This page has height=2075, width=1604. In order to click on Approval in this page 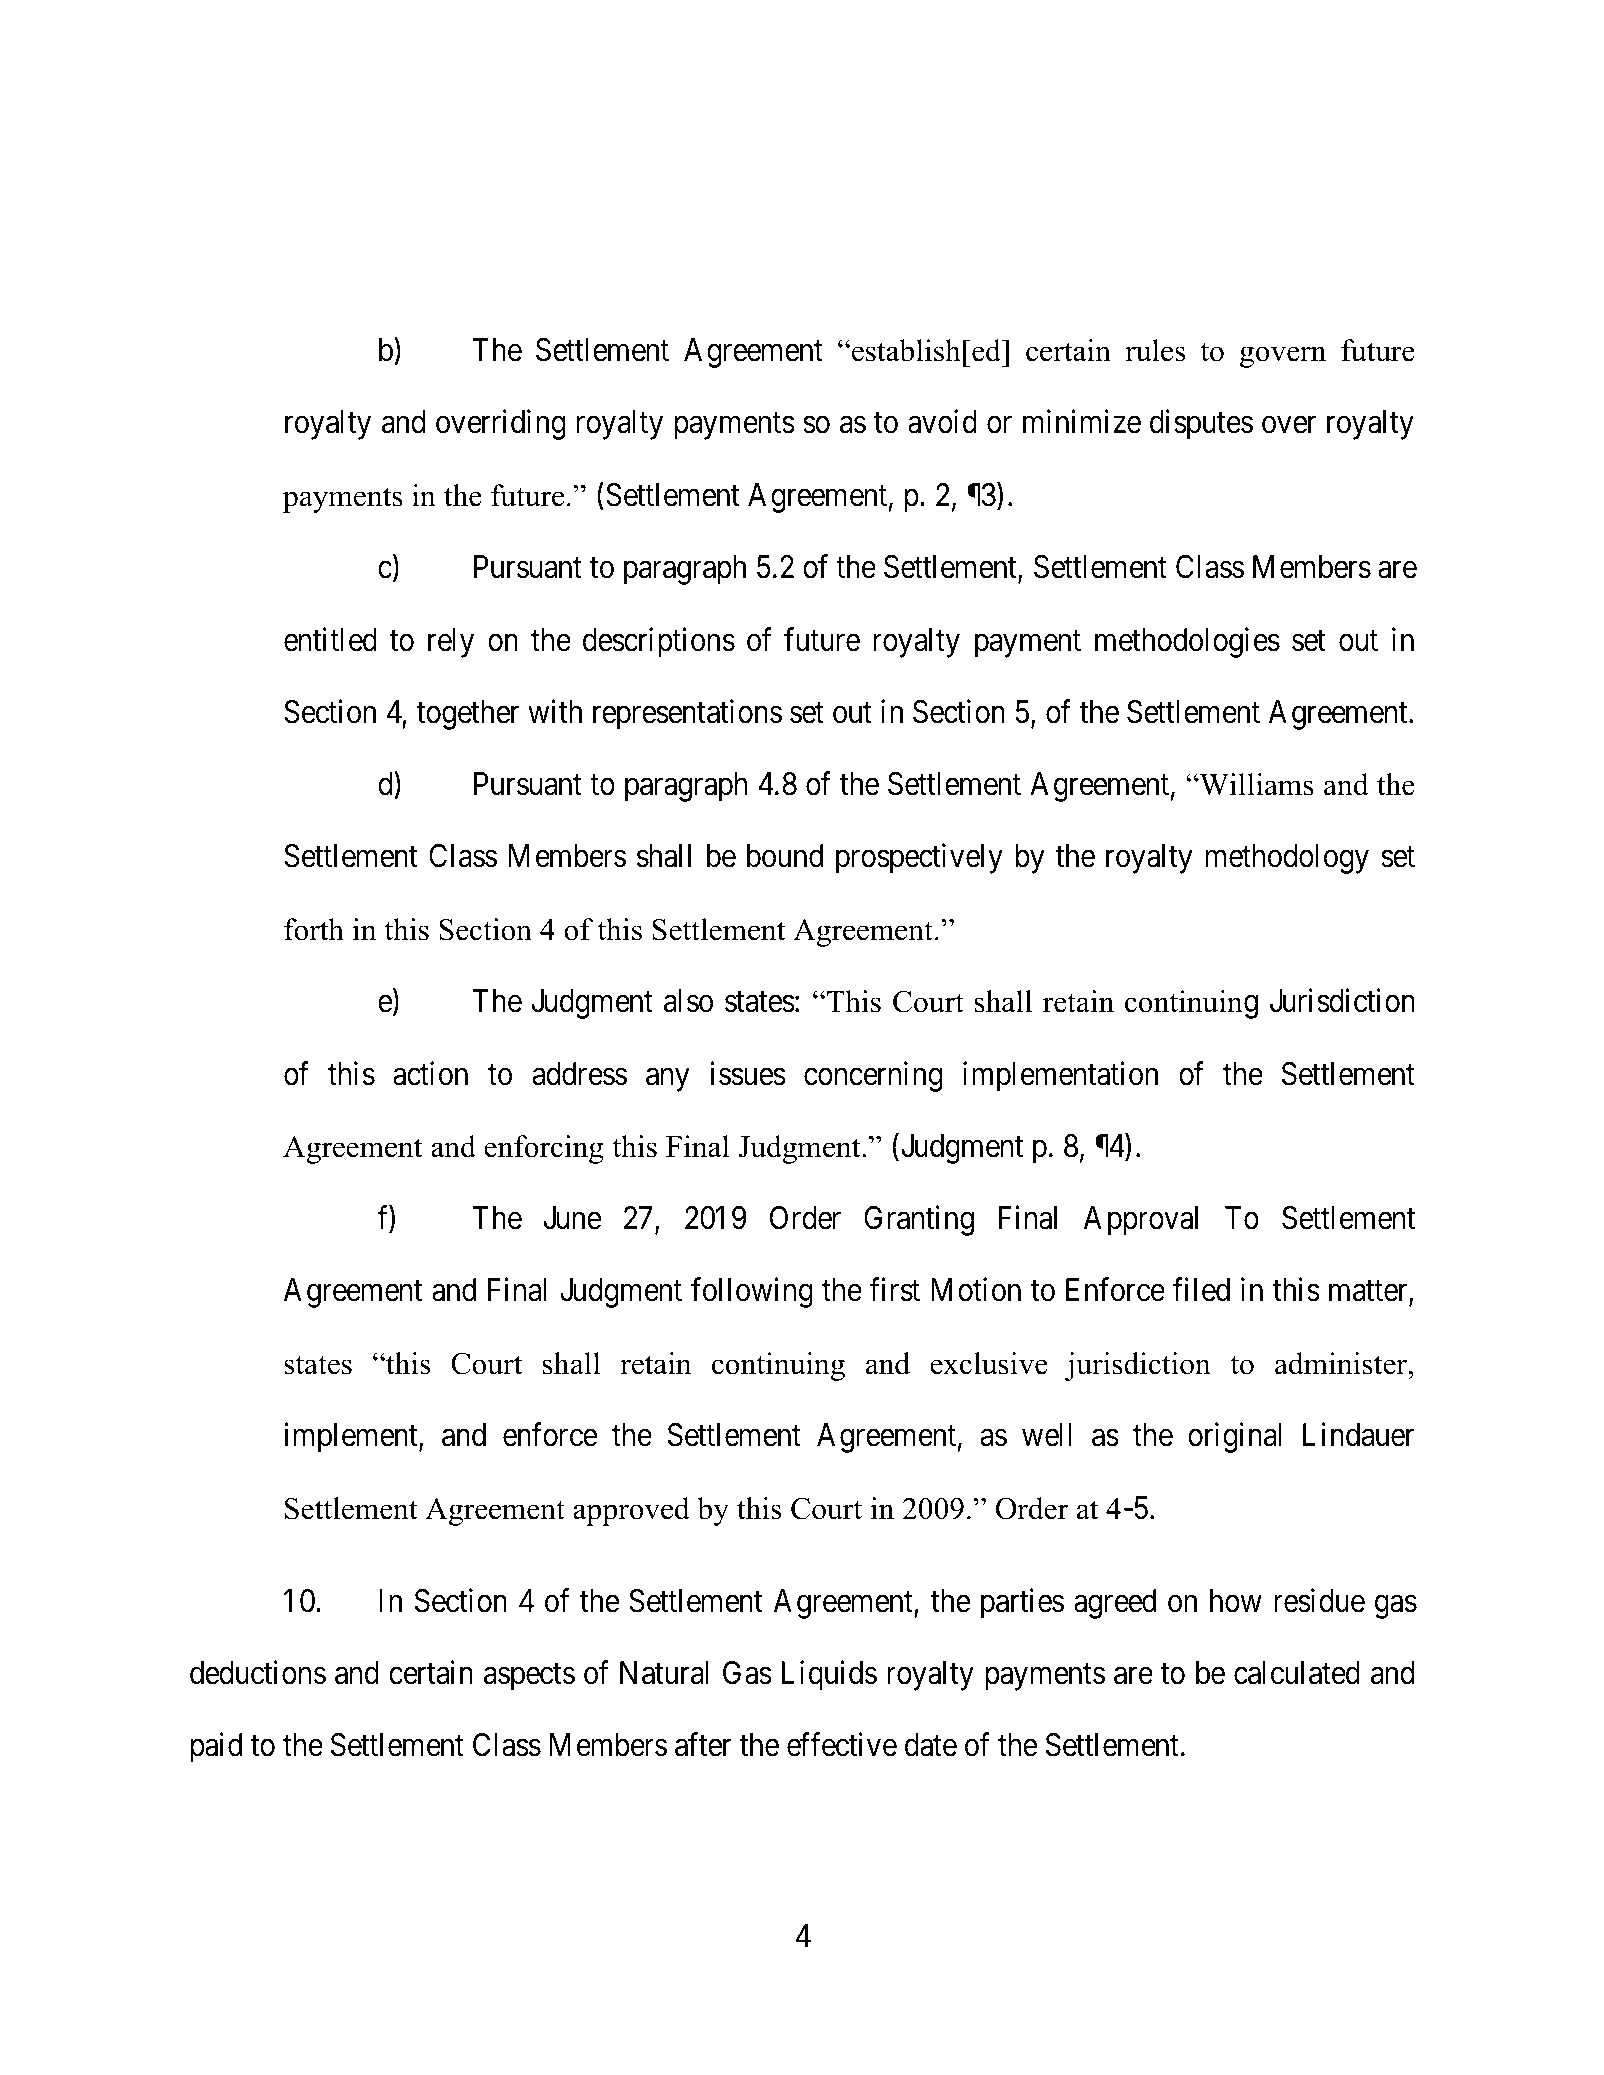, I will do `click(1141, 1221)`.
